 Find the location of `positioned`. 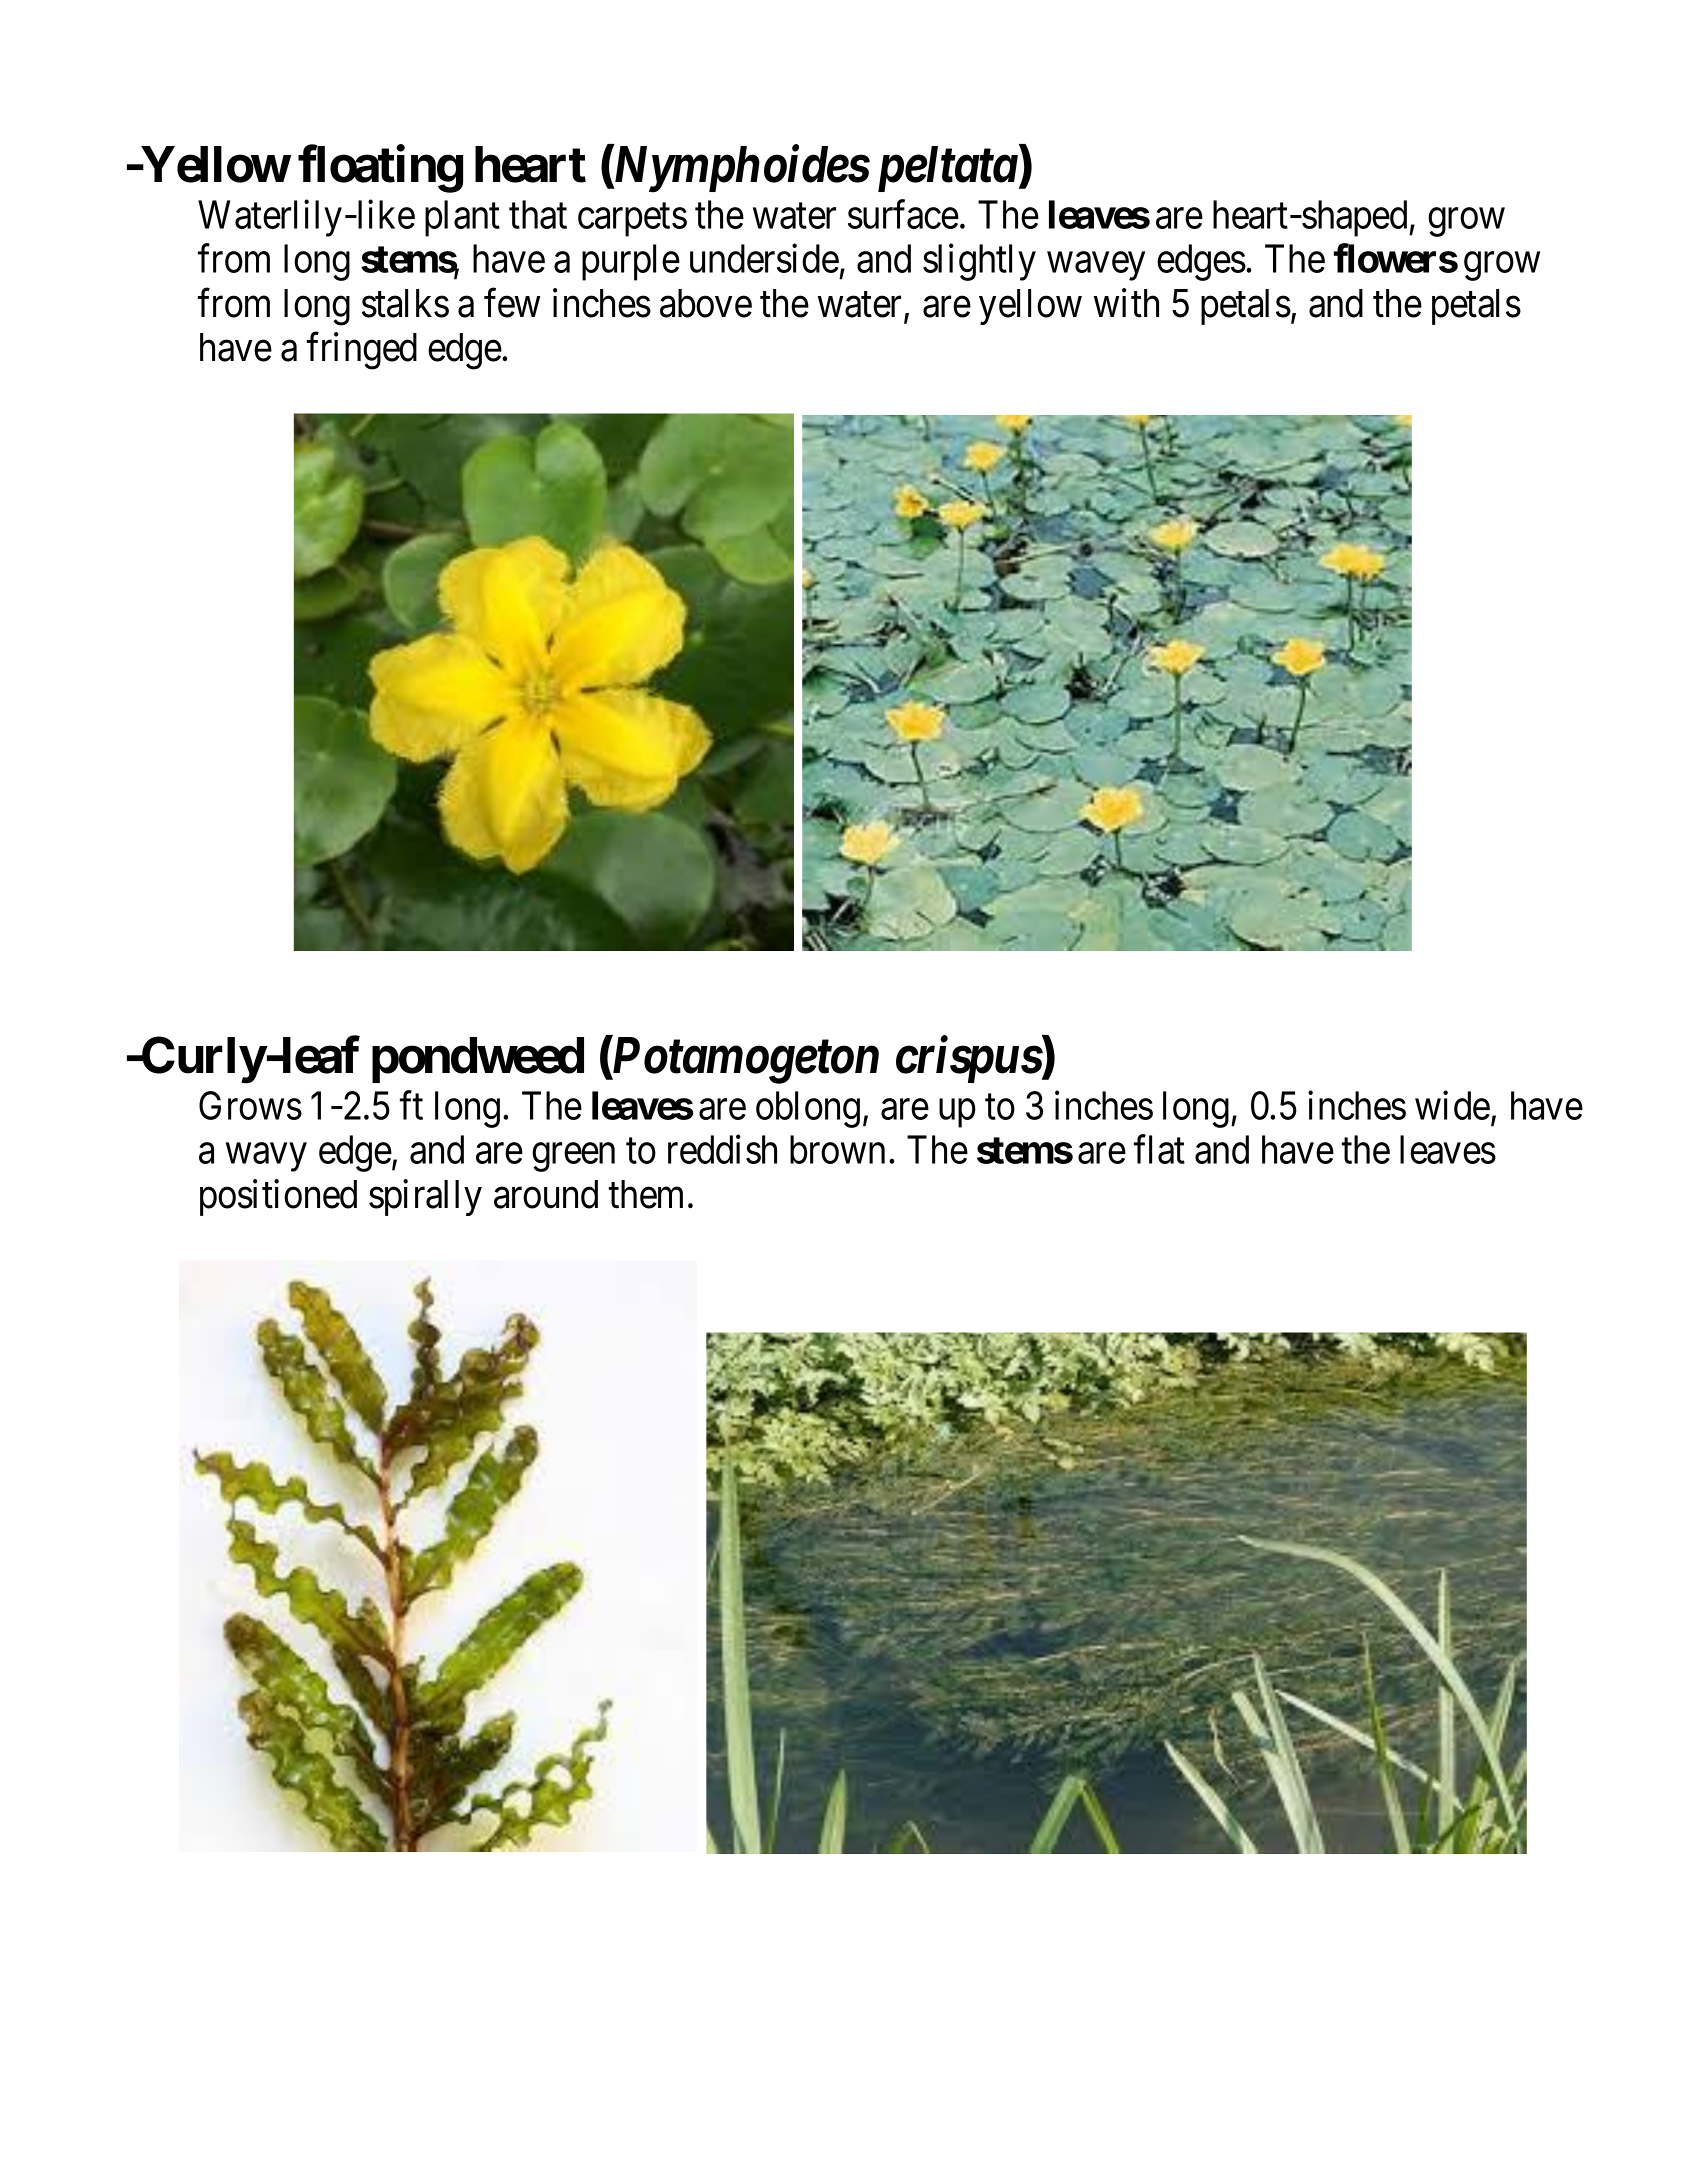

positioned is located at coordinates (278, 1198).
